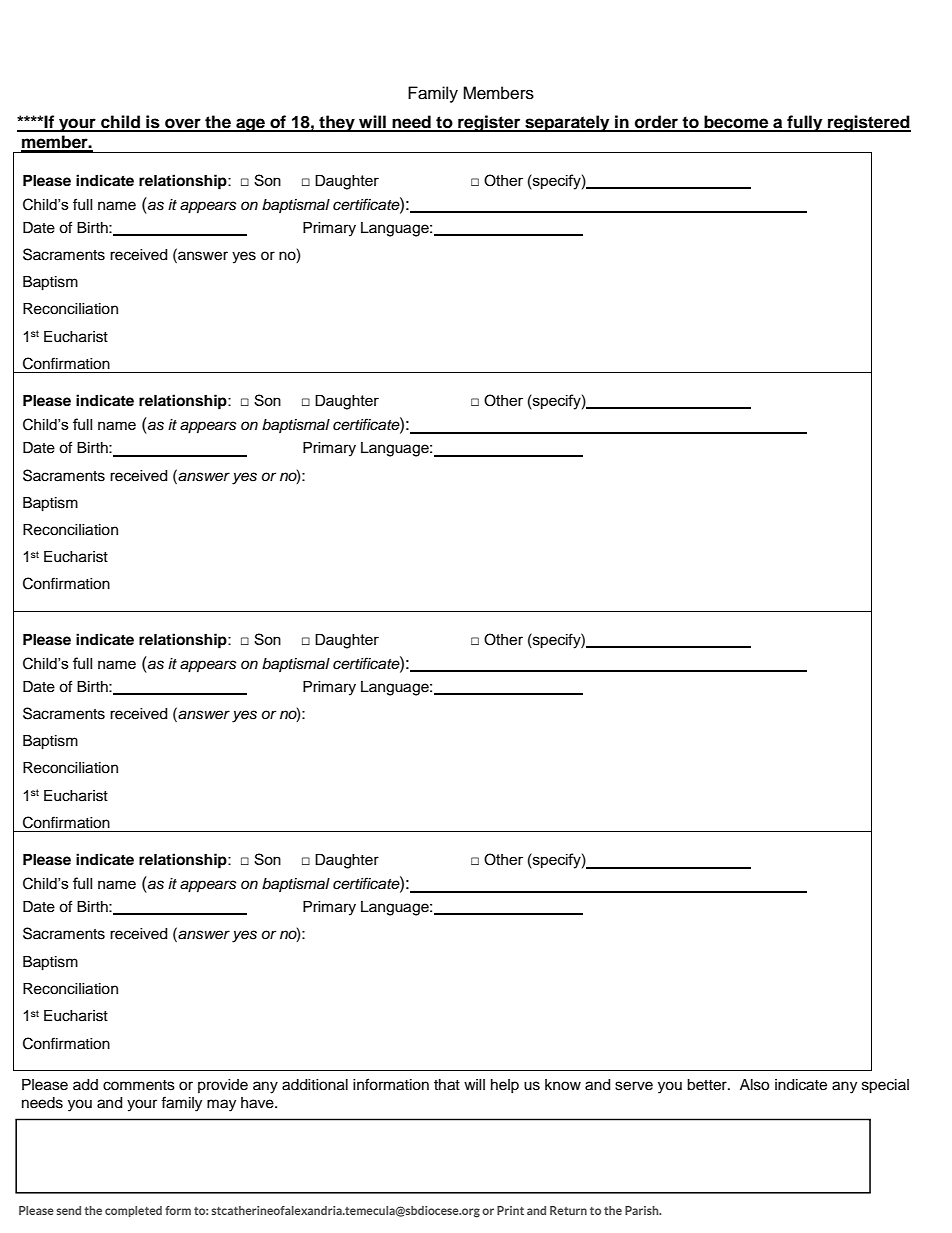 The height and width of the document is (1233, 952). What do you see at coordinates (447, 1085) in the document?
I see `that` at bounding box center [447, 1085].
